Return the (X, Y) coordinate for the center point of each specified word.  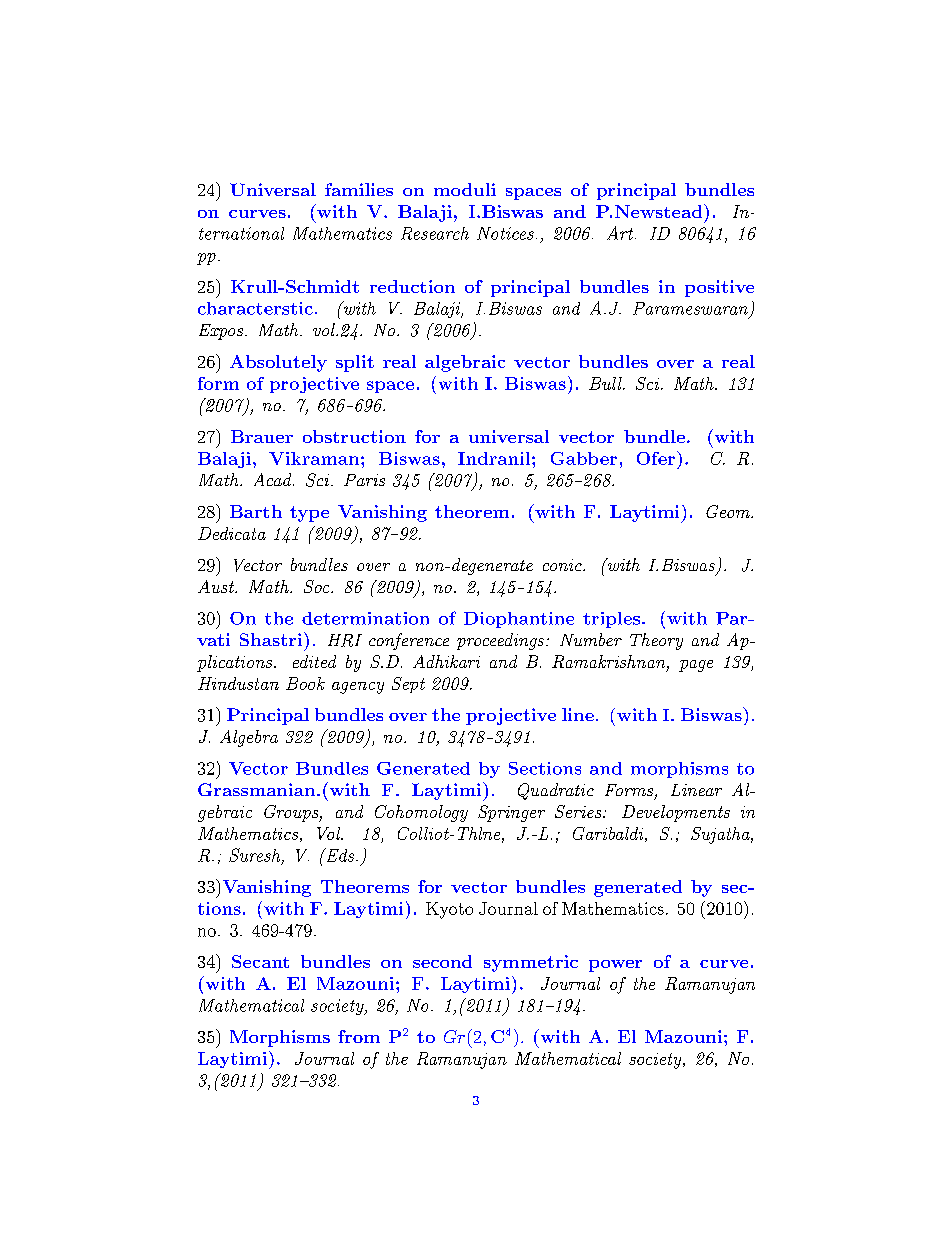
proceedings (500, 641)
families (359, 189)
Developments (676, 813)
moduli (465, 189)
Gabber (584, 458)
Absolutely (278, 363)
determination (365, 618)
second (442, 961)
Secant (260, 961)
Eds (340, 855)
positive (719, 288)
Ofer (656, 458)
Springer (511, 813)
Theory (656, 641)
